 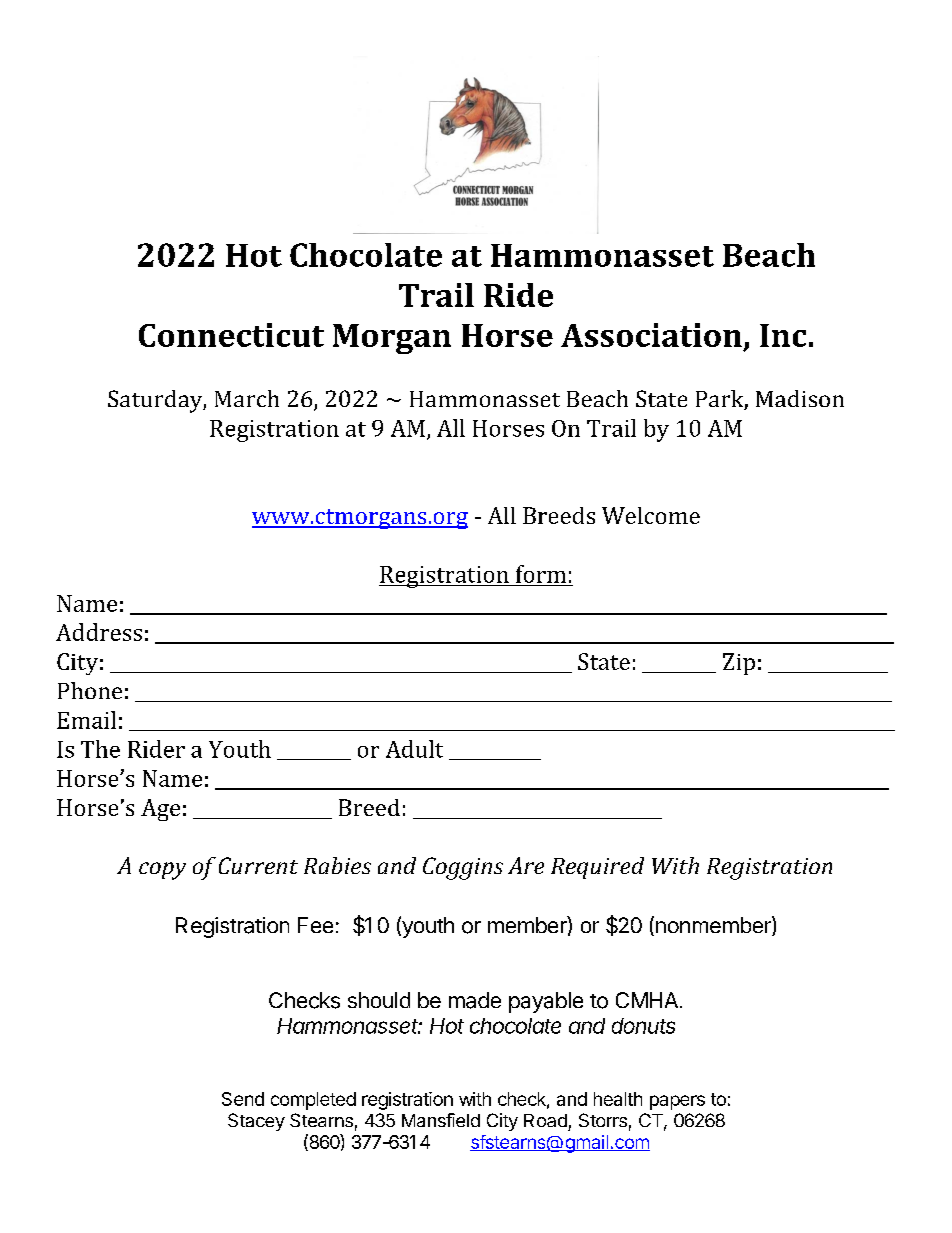 What do you see at coordinates (651, 335) in the document?
I see `Association` at bounding box center [651, 335].
